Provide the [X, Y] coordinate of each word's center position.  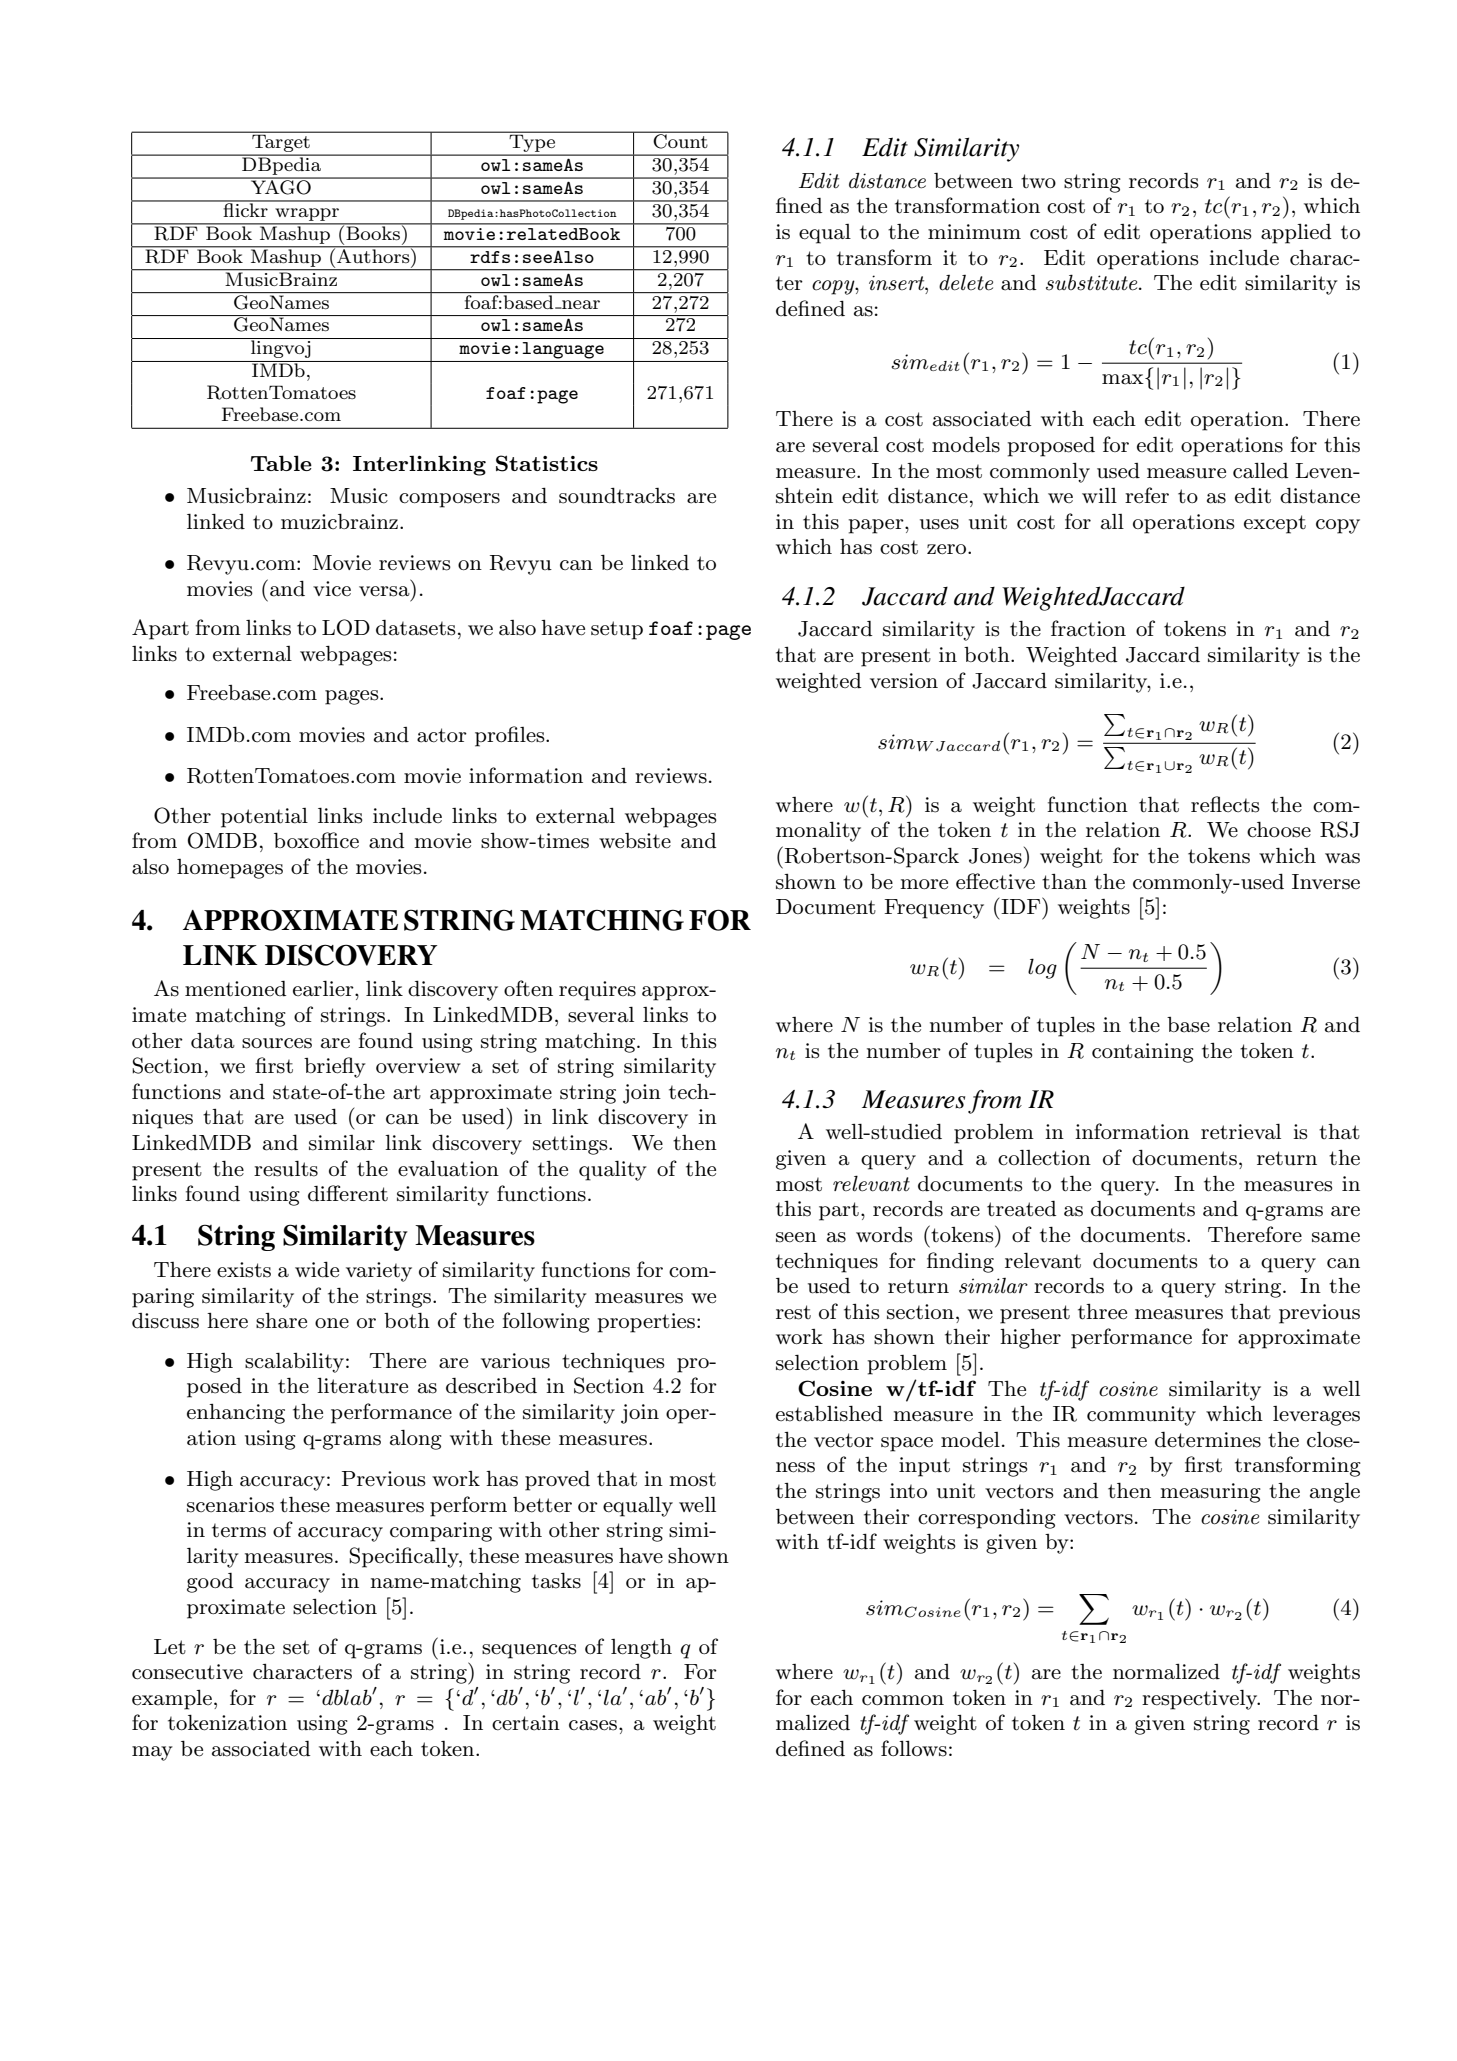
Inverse [1326, 882]
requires [597, 991]
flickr [245, 209]
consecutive [187, 1672]
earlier [324, 989]
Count [680, 140]
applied [1296, 234]
